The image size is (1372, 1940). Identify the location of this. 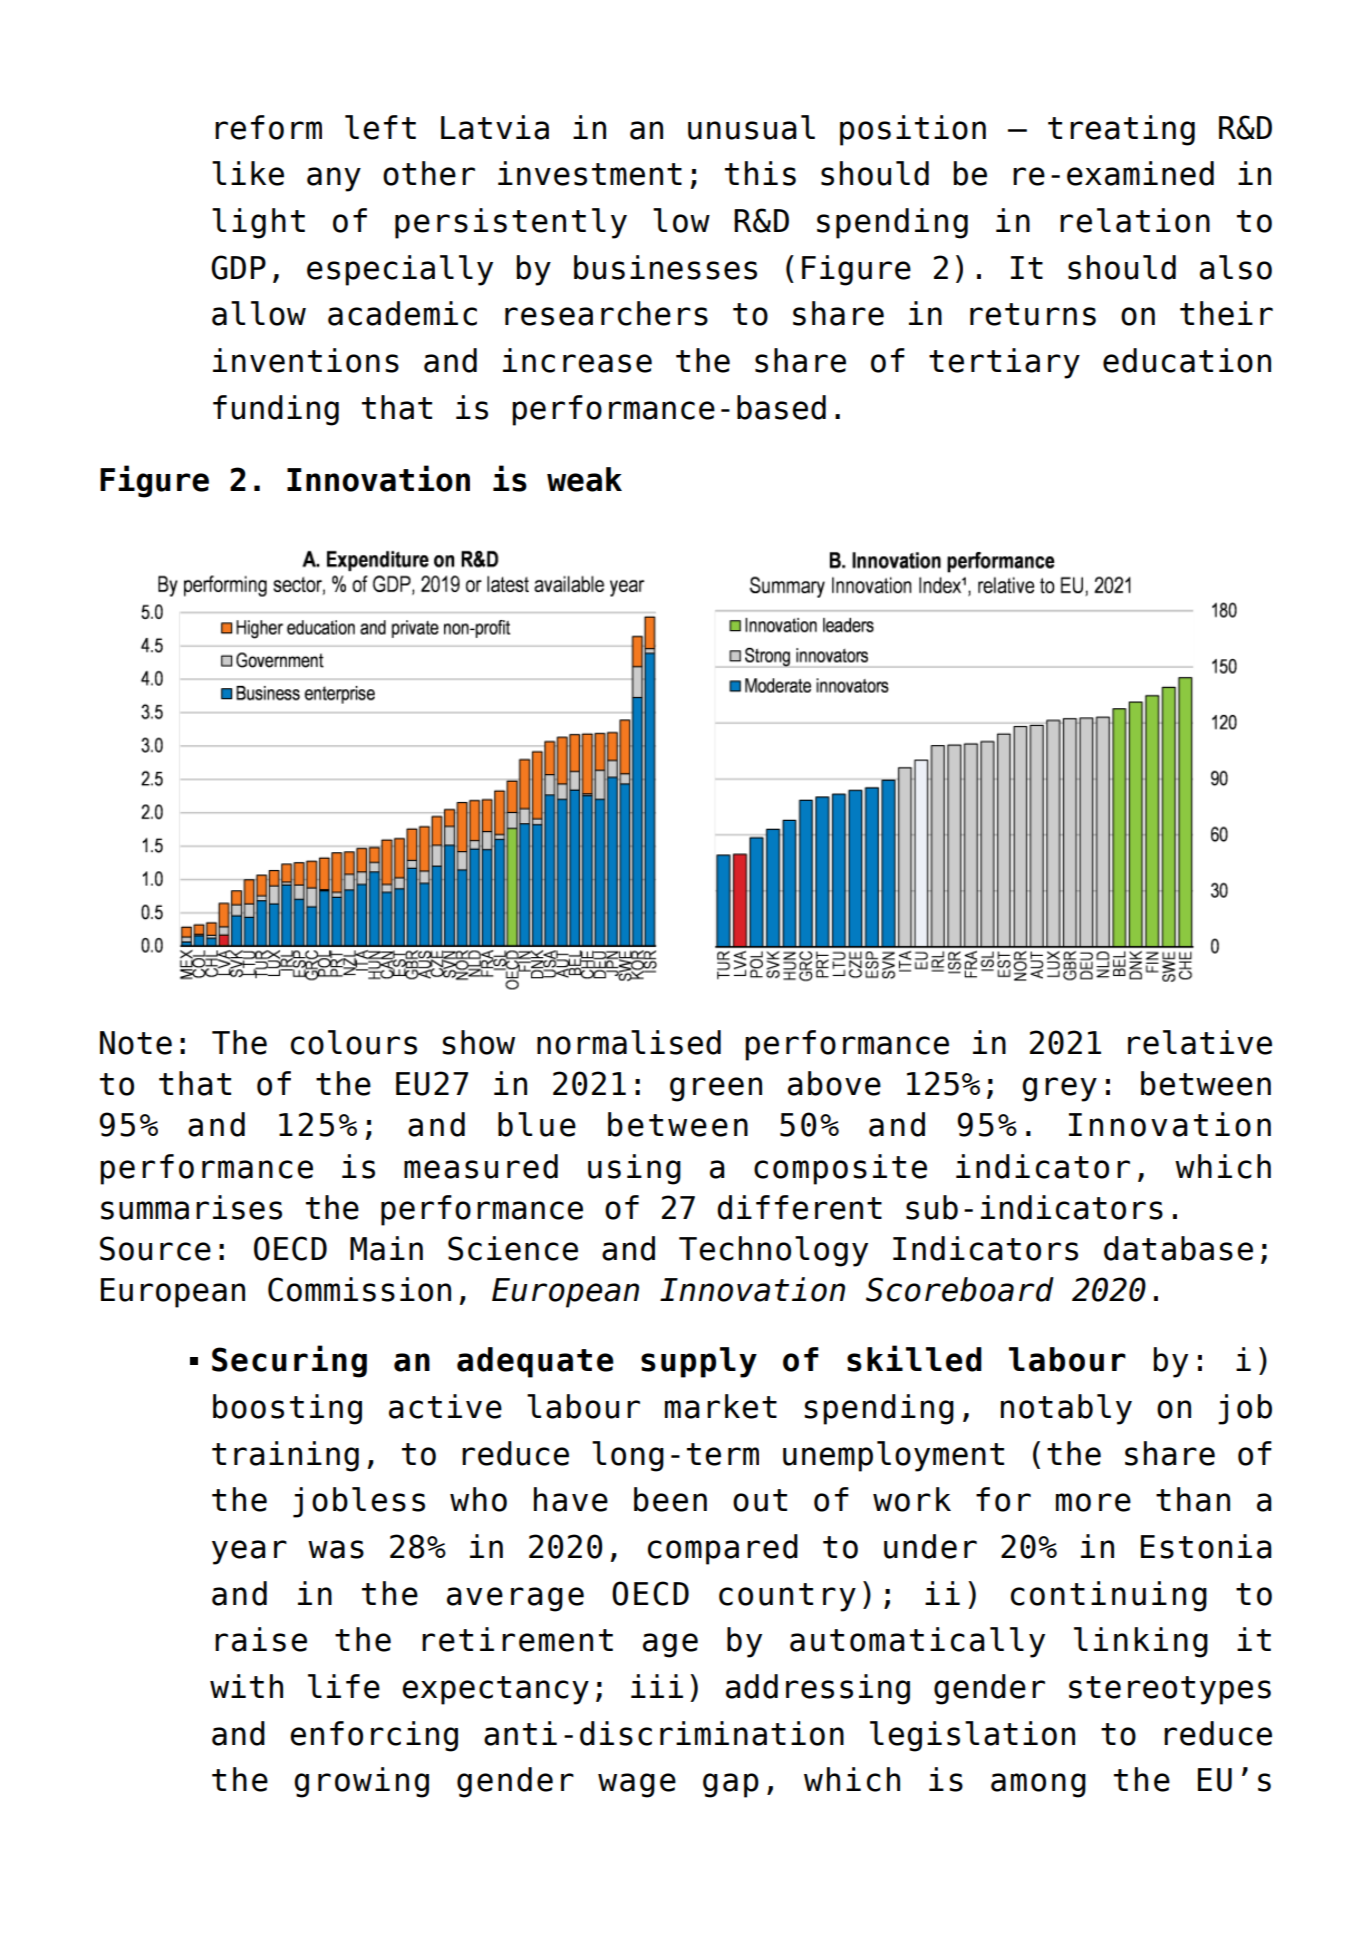
(760, 173).
